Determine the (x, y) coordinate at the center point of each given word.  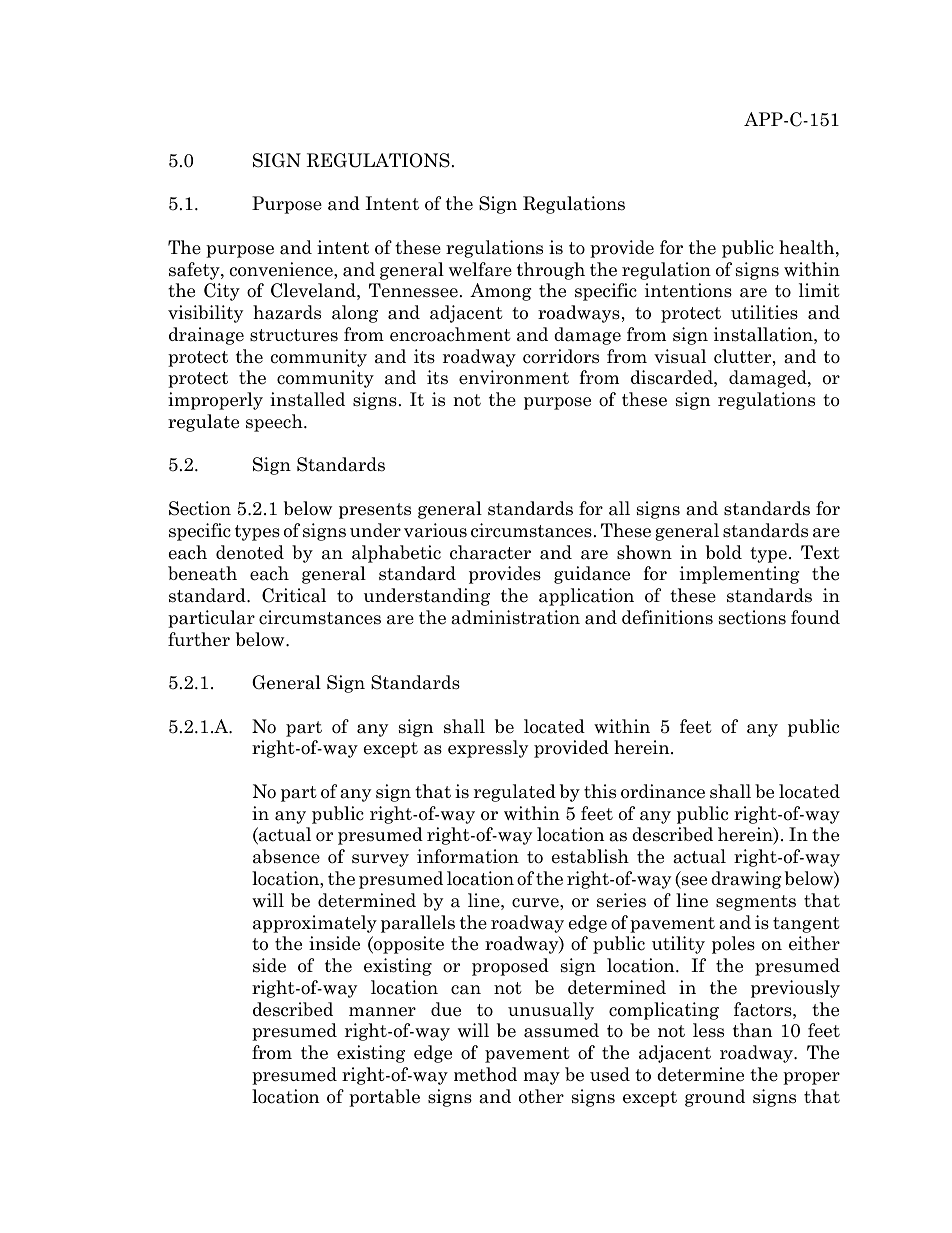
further (199, 639)
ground (715, 1098)
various (435, 530)
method (485, 1074)
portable (384, 1098)
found (815, 617)
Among (501, 292)
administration (515, 617)
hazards (287, 312)
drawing (746, 880)
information (468, 856)
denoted (250, 552)
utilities (764, 312)
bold (724, 552)
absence (286, 856)
